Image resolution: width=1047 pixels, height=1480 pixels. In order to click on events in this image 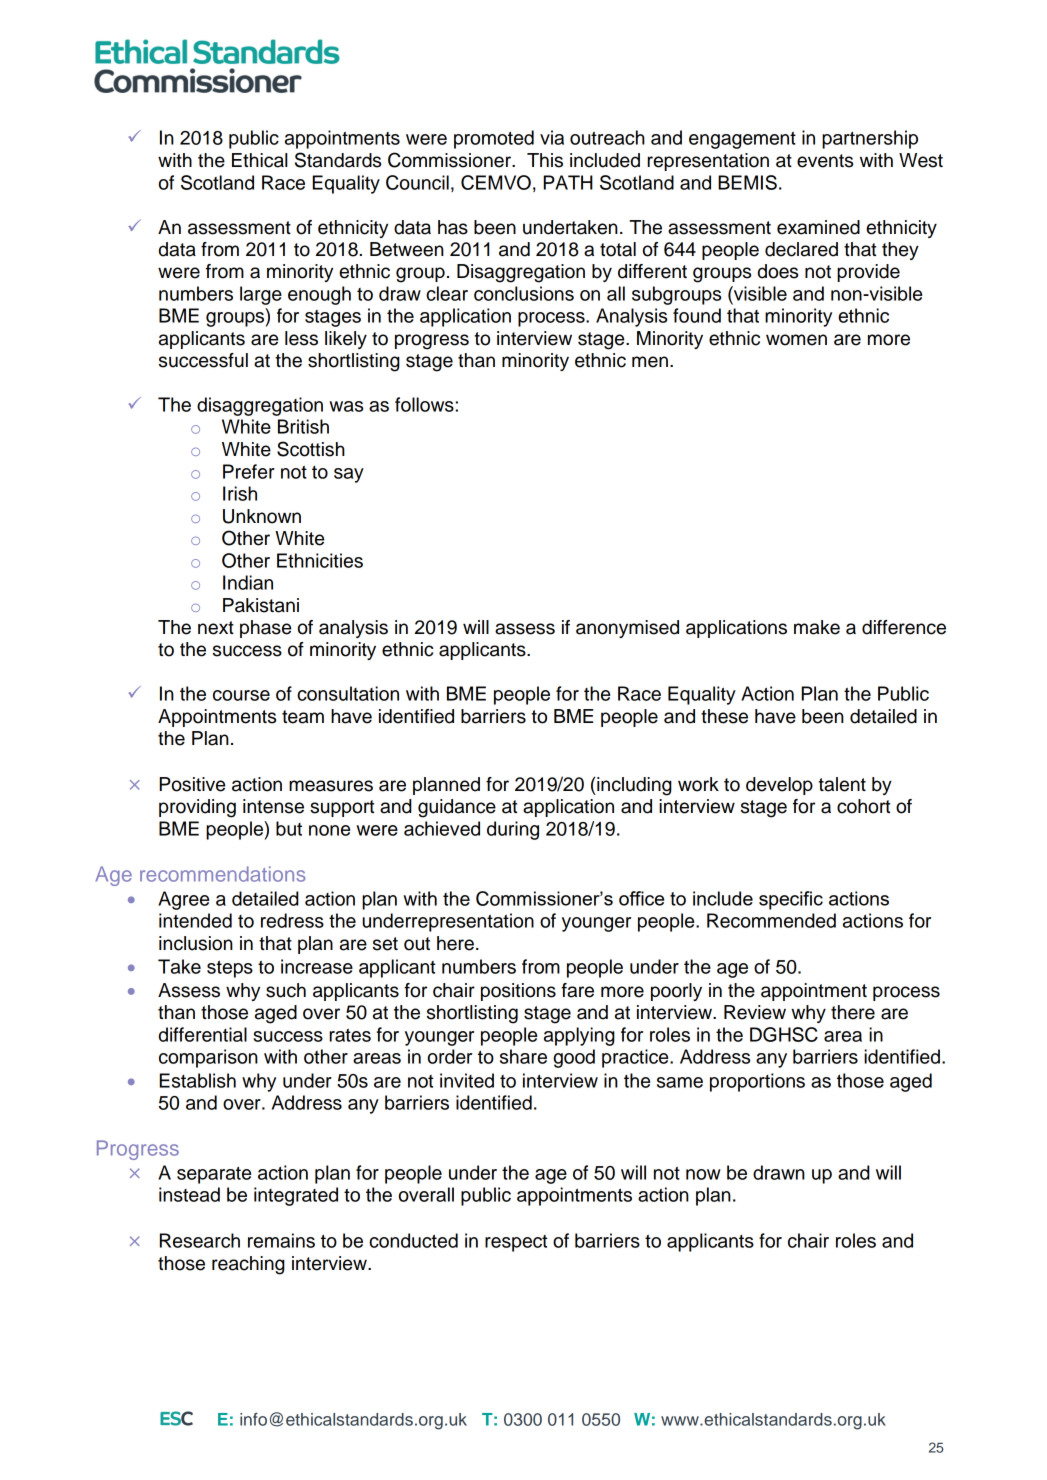, I will do `click(825, 161)`.
